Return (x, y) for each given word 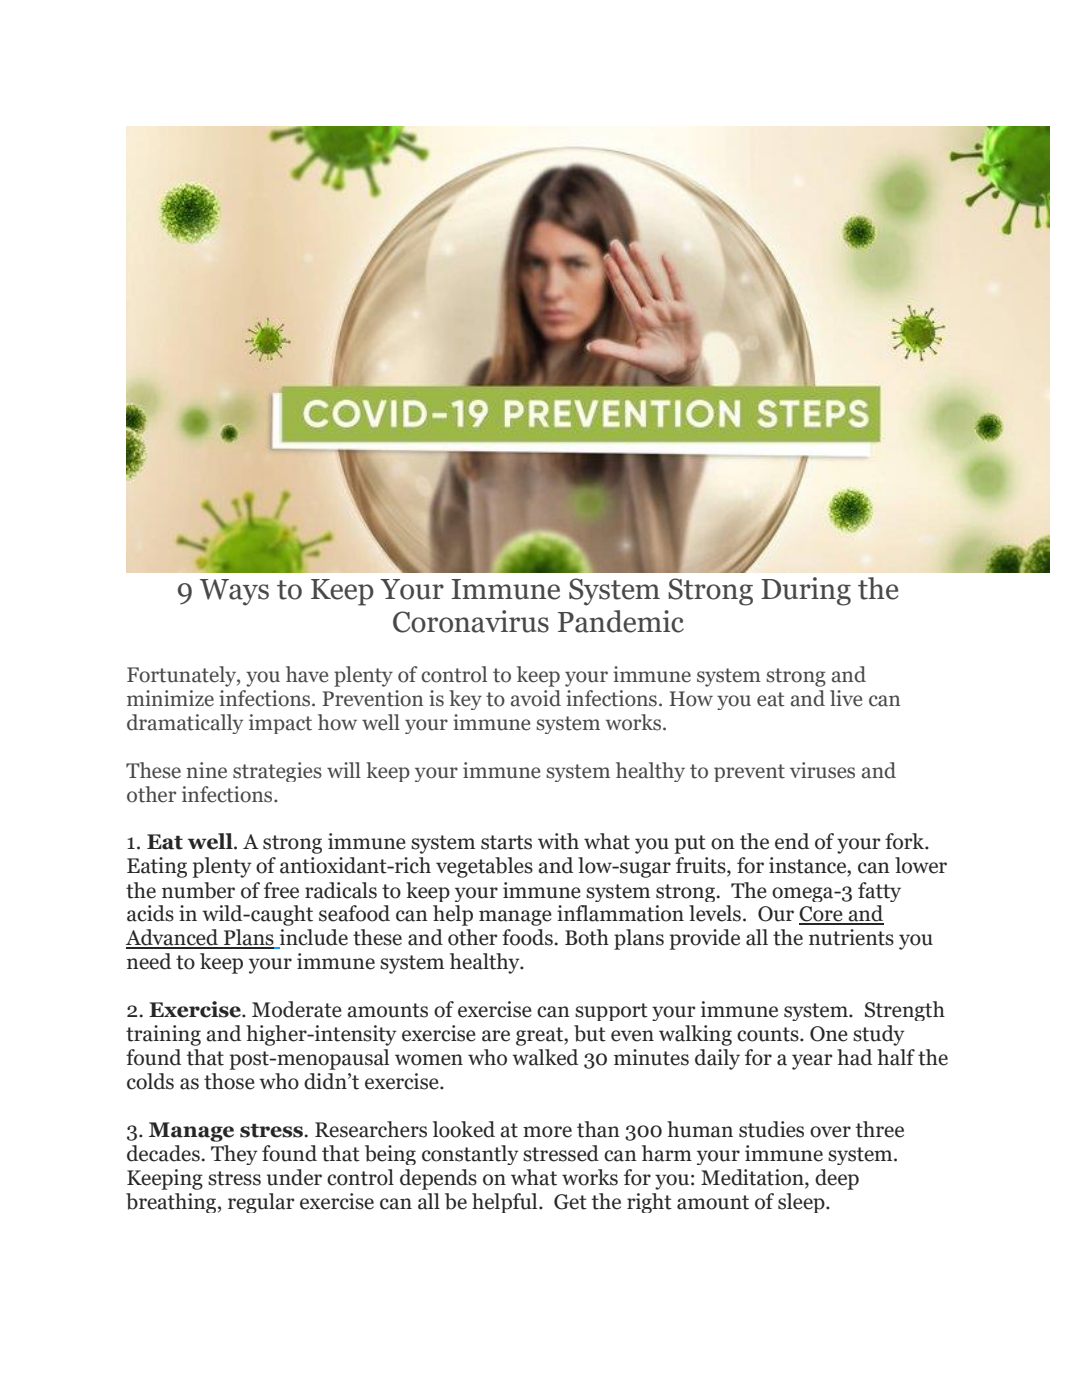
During (806, 591)
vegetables (484, 867)
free (281, 890)
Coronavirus (471, 621)
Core (822, 915)
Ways (234, 592)
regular (261, 1203)
